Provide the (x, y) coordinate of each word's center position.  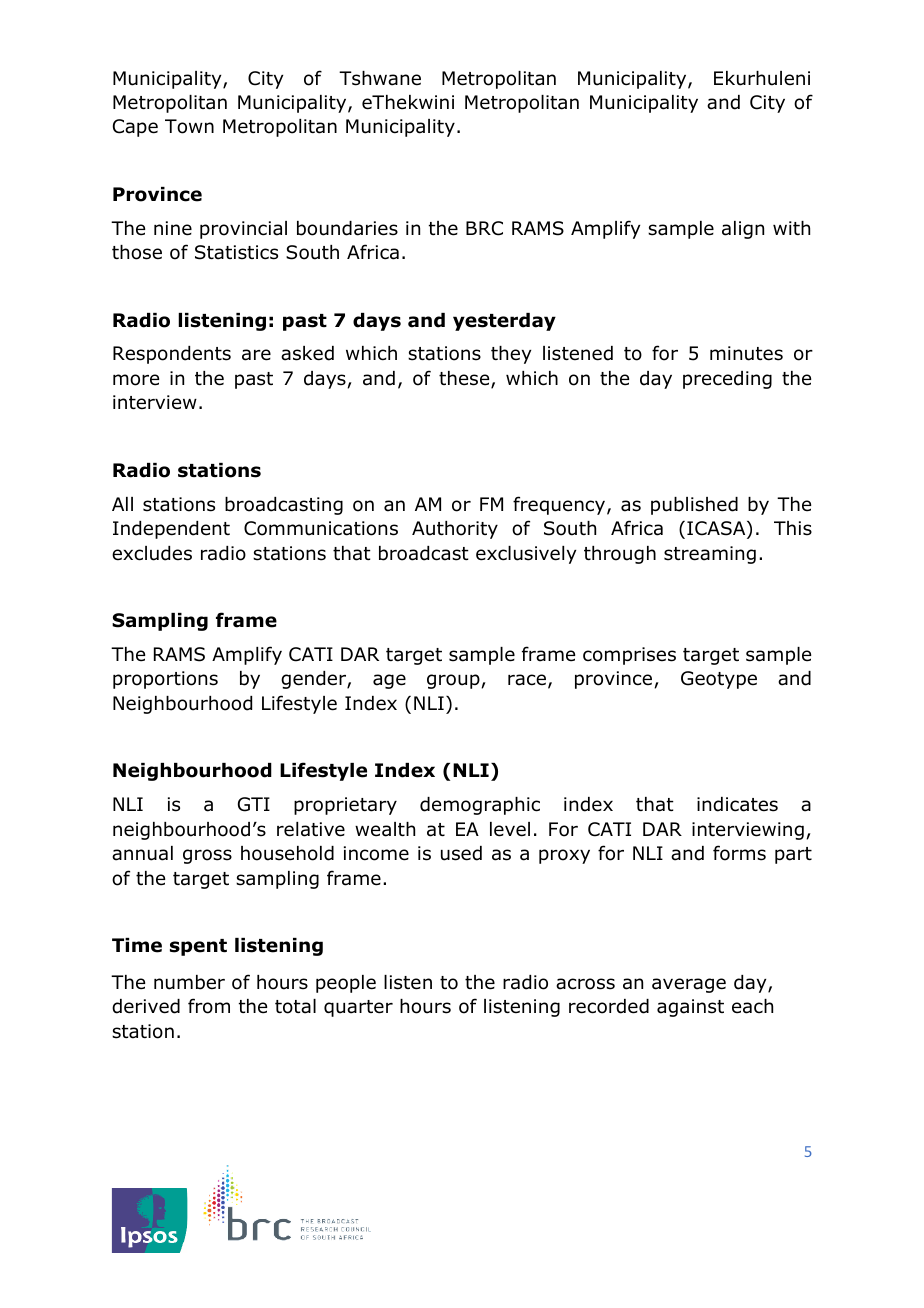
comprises (629, 656)
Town (189, 126)
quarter (358, 1008)
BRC (484, 228)
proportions (165, 680)
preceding (727, 380)
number (189, 982)
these (465, 379)
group (454, 681)
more (136, 380)
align (743, 230)
